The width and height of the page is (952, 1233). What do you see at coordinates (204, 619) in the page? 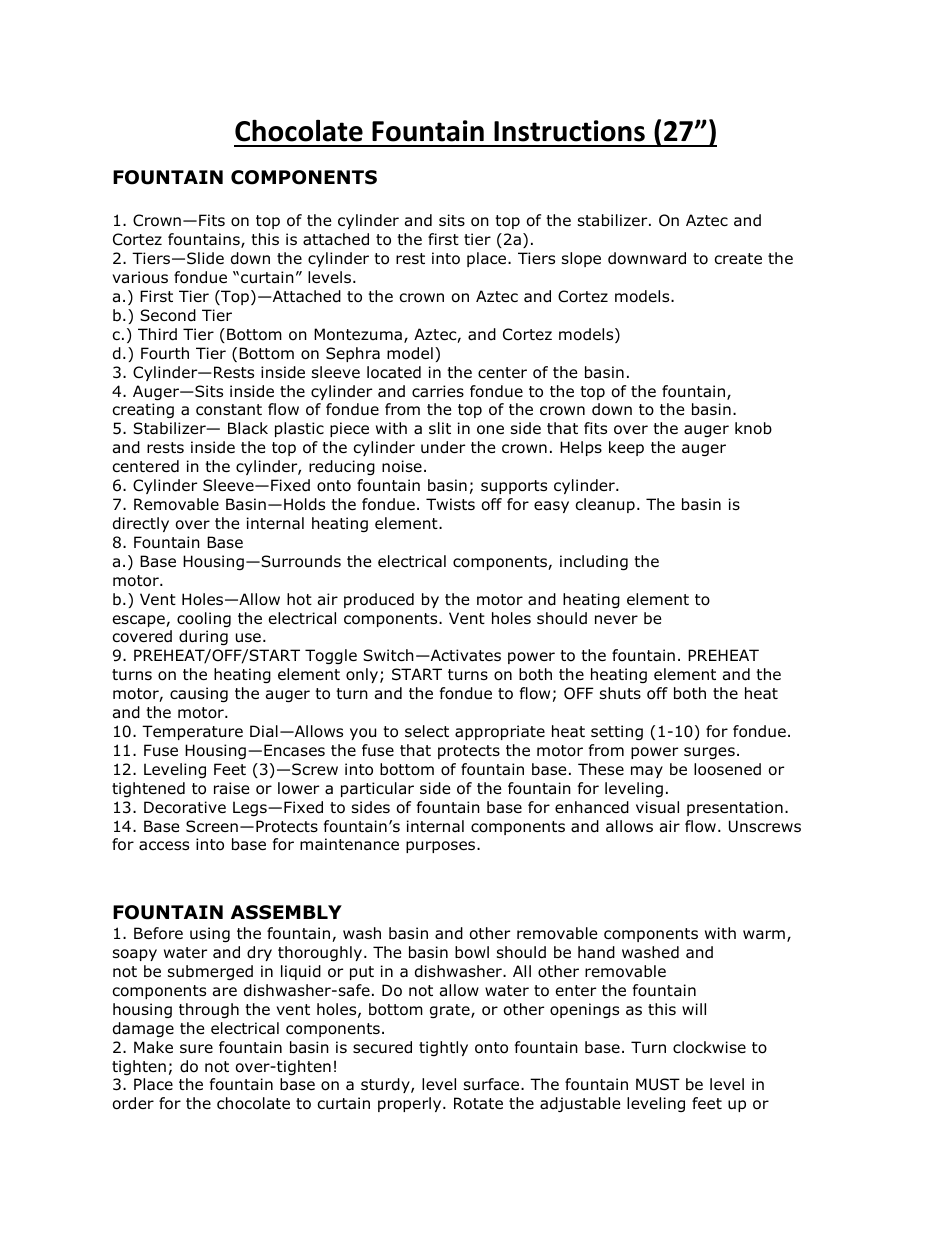
I see `cooling` at bounding box center [204, 619].
